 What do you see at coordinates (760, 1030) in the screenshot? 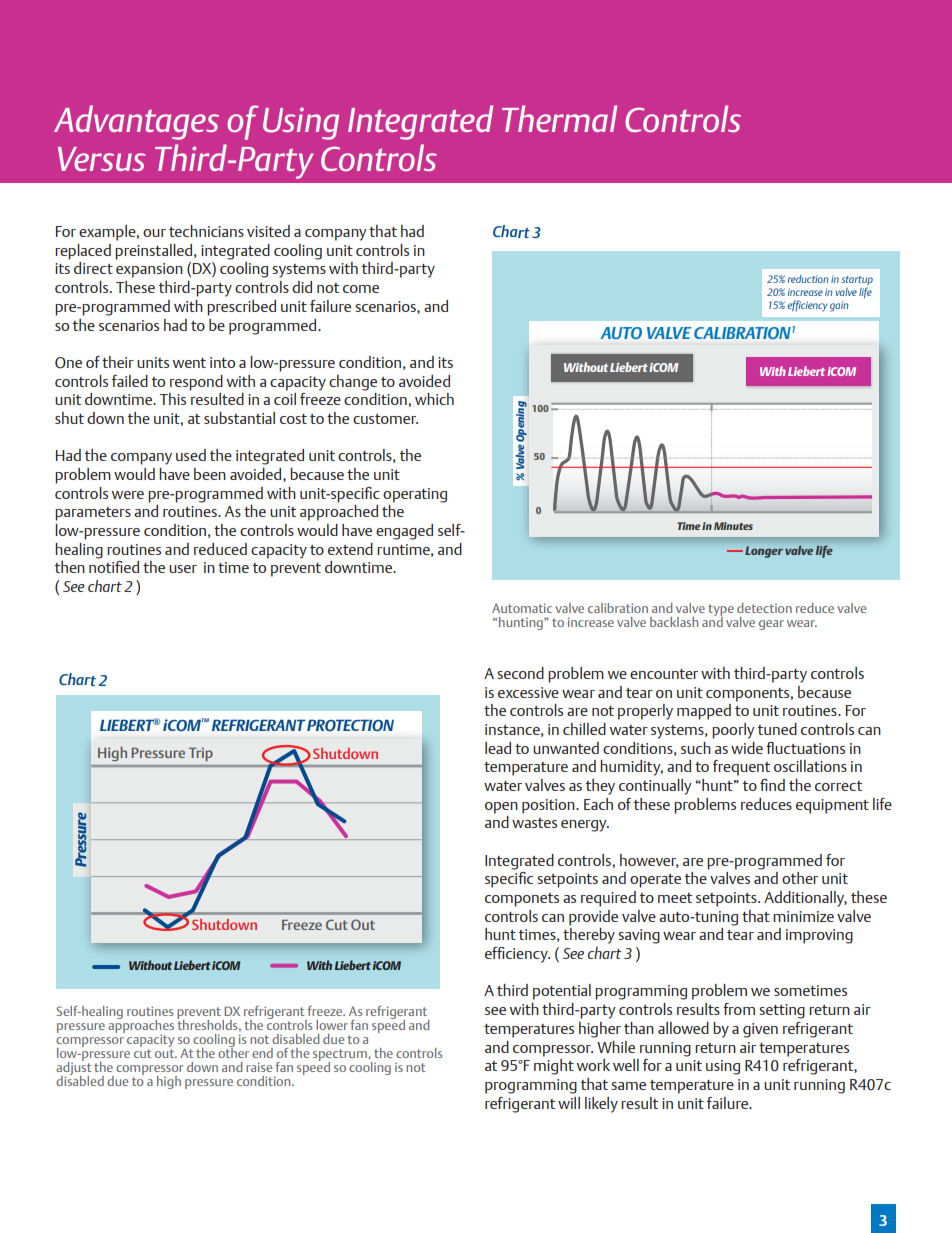
I see `given` at bounding box center [760, 1030].
